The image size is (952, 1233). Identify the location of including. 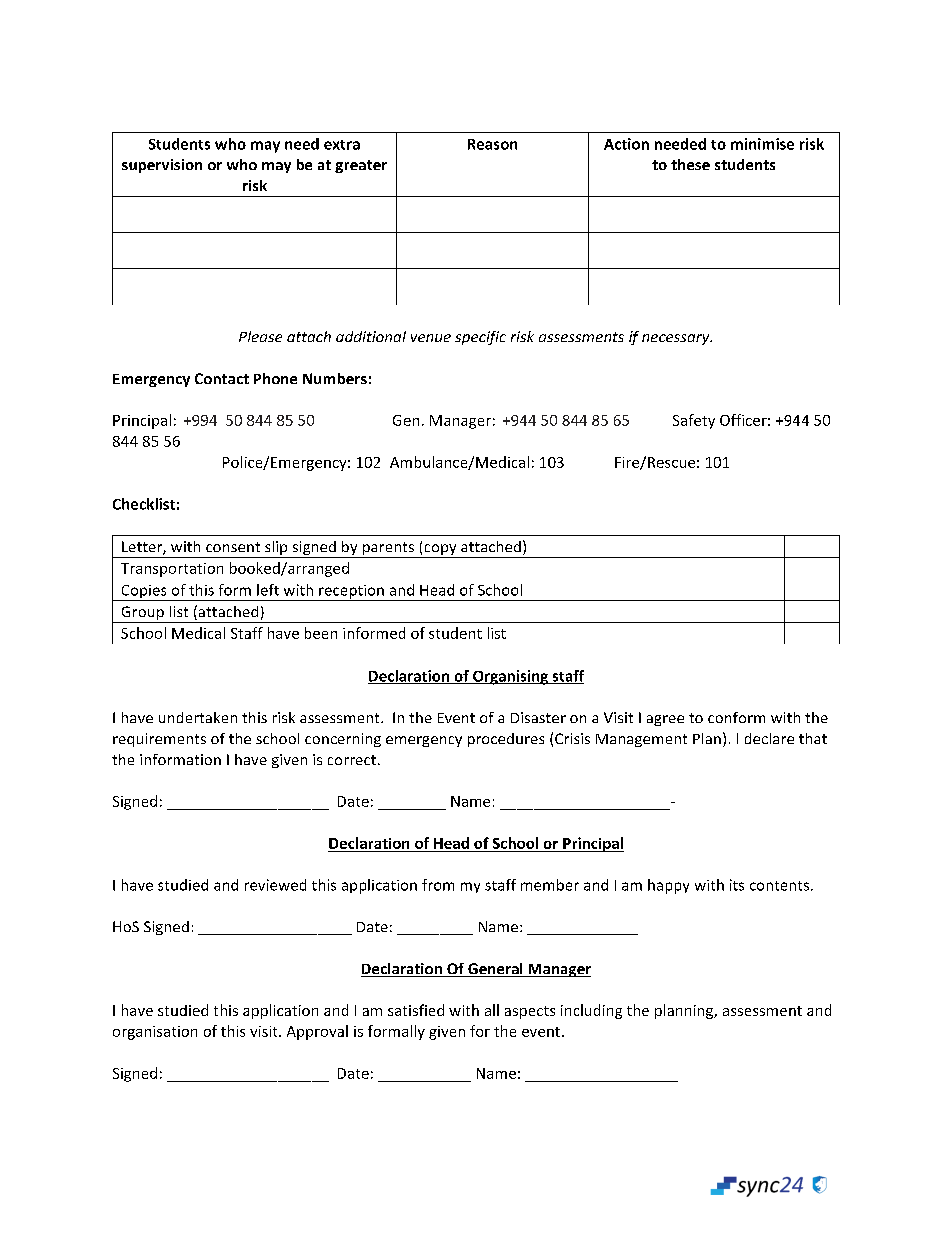
(591, 1011).
